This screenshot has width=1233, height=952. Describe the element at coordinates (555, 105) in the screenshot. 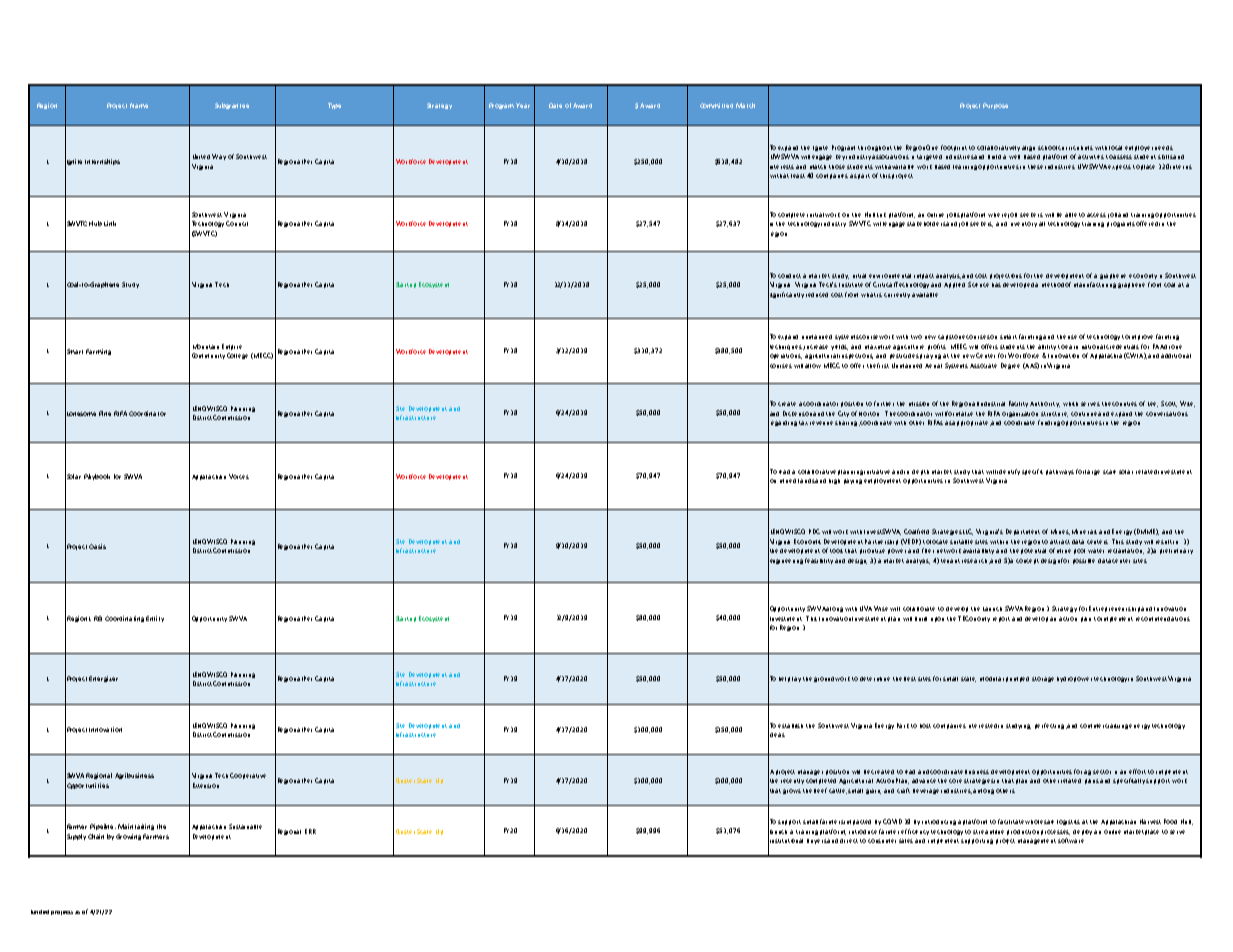

I see `Date` at that location.
